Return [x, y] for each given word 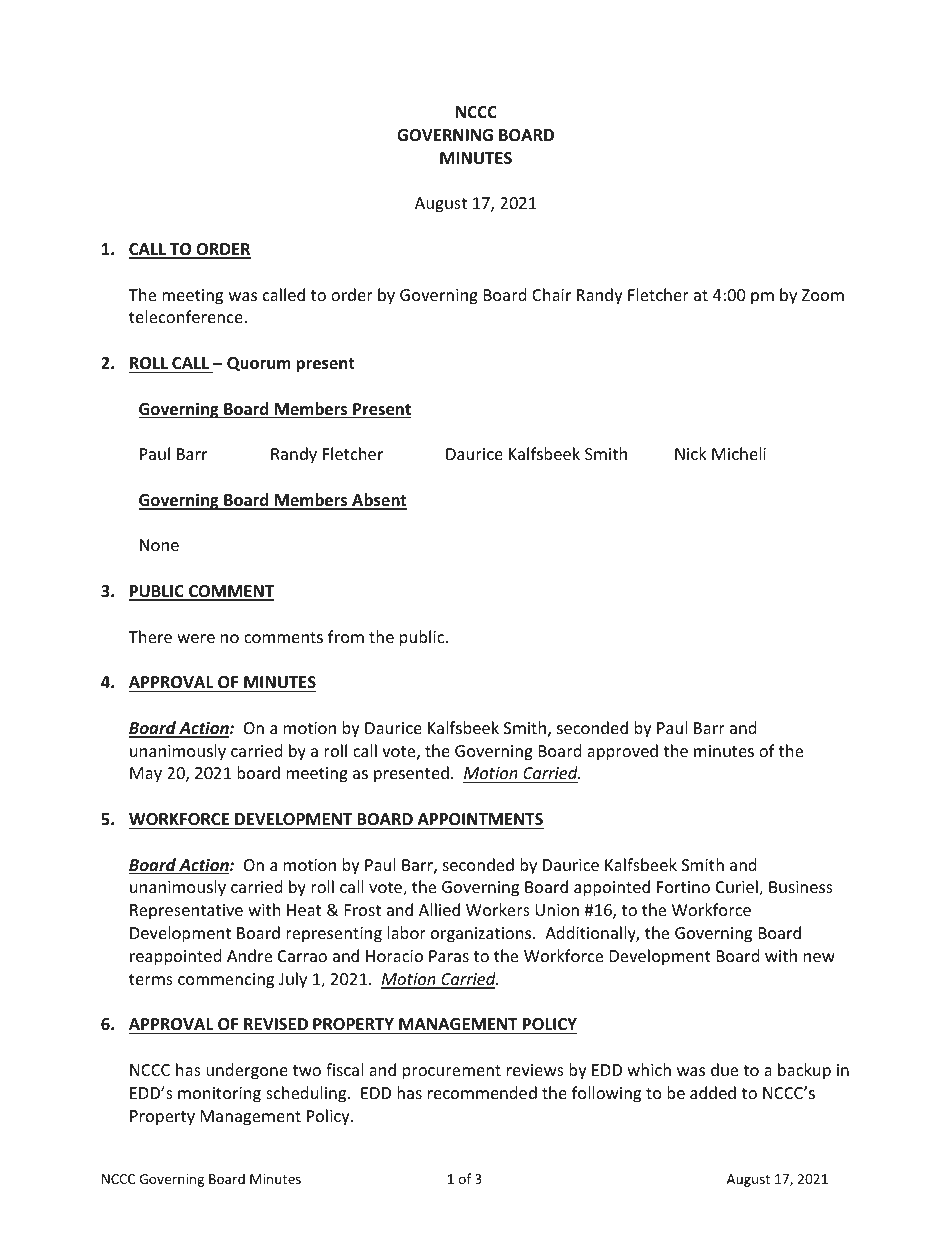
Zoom [823, 295]
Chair [551, 294]
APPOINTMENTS [480, 819]
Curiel [738, 888]
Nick [691, 453]
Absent [378, 501]
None [159, 545]
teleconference [187, 316]
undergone [247, 1071]
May [146, 775]
